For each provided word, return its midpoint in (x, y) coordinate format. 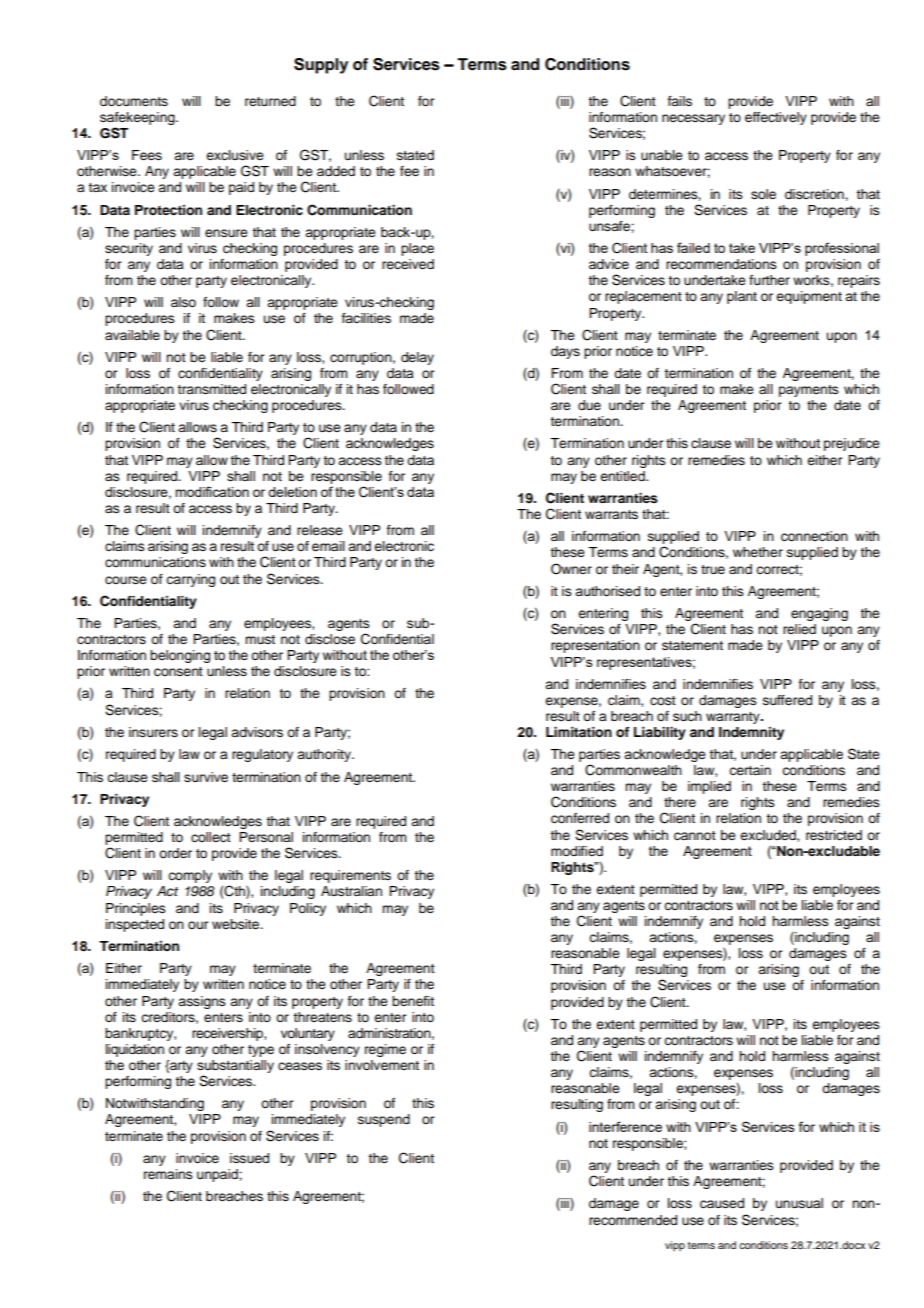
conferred (580, 818)
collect (211, 837)
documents (134, 101)
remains (168, 1174)
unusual (799, 1203)
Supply (321, 66)
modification (212, 491)
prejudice (852, 444)
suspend (384, 1120)
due (589, 405)
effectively (776, 118)
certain (750, 770)
